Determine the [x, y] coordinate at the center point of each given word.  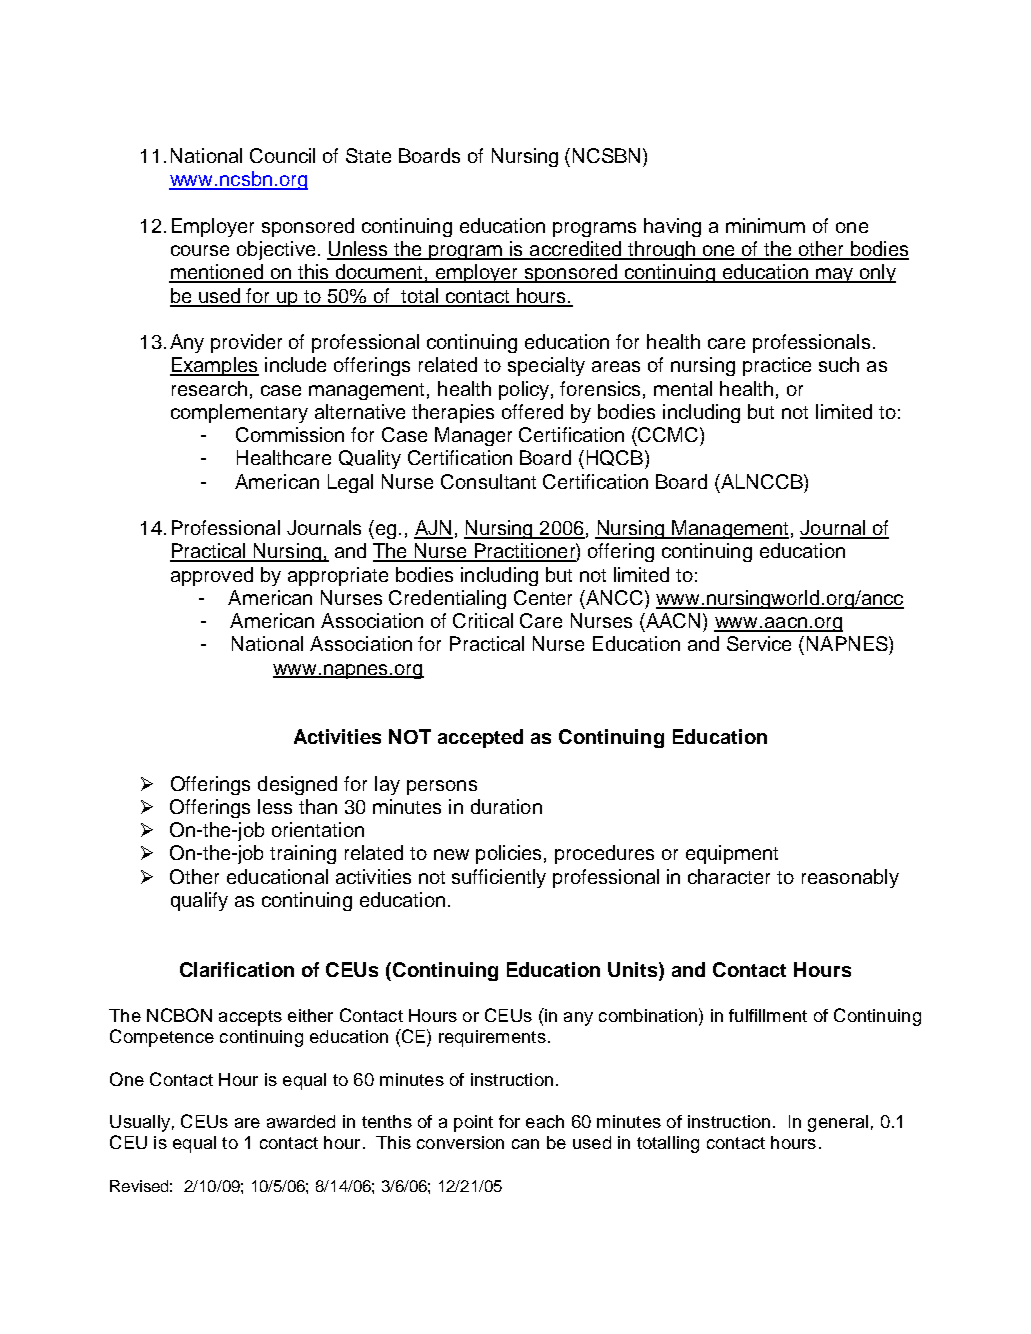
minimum [765, 225]
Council [282, 155]
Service [759, 643]
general [838, 1123]
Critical [483, 620]
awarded [301, 1121]
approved [212, 576]
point [473, 1123]
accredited [576, 250]
